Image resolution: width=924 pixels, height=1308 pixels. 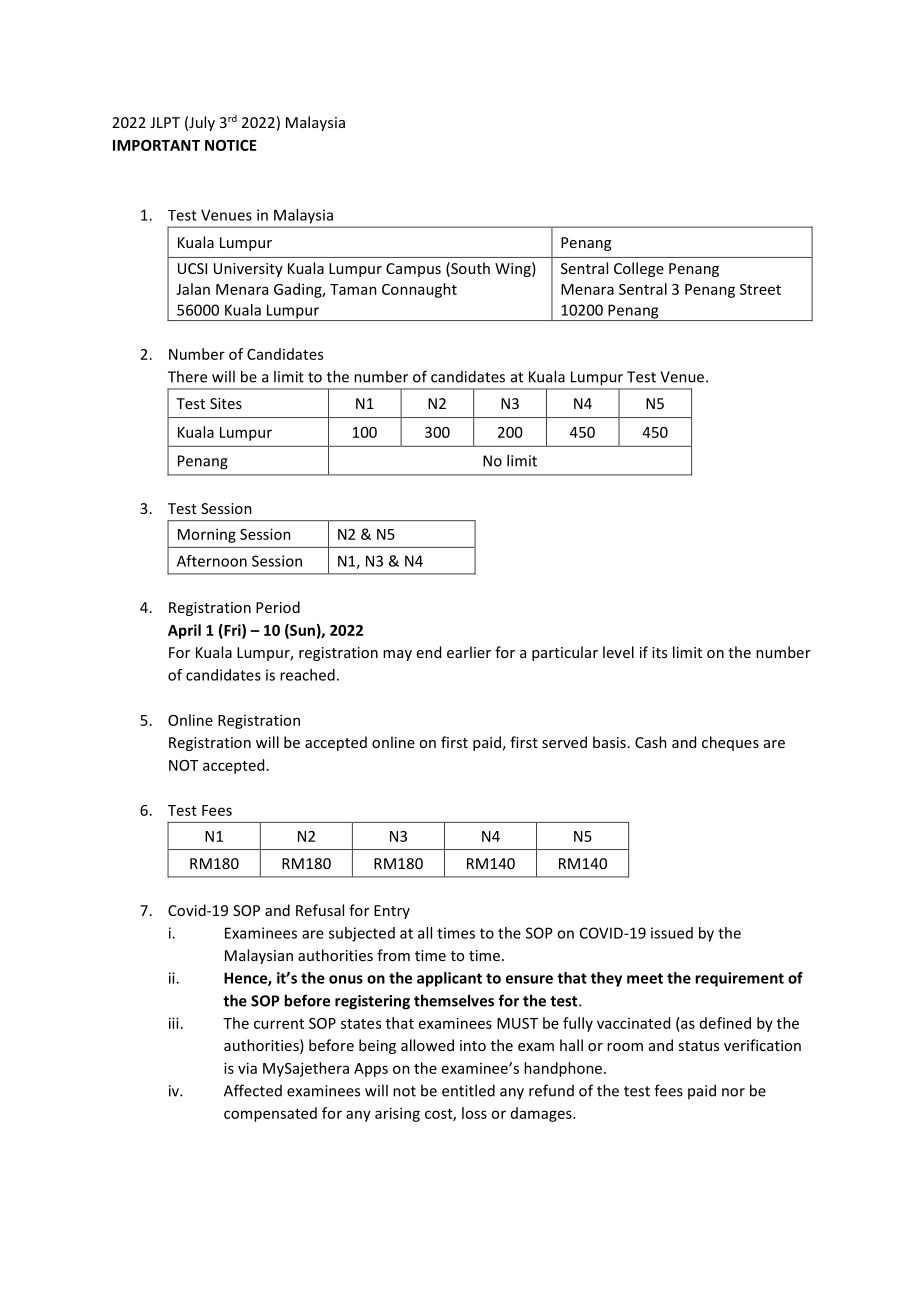 What do you see at coordinates (207, 535) in the screenshot?
I see `Morning` at bounding box center [207, 535].
